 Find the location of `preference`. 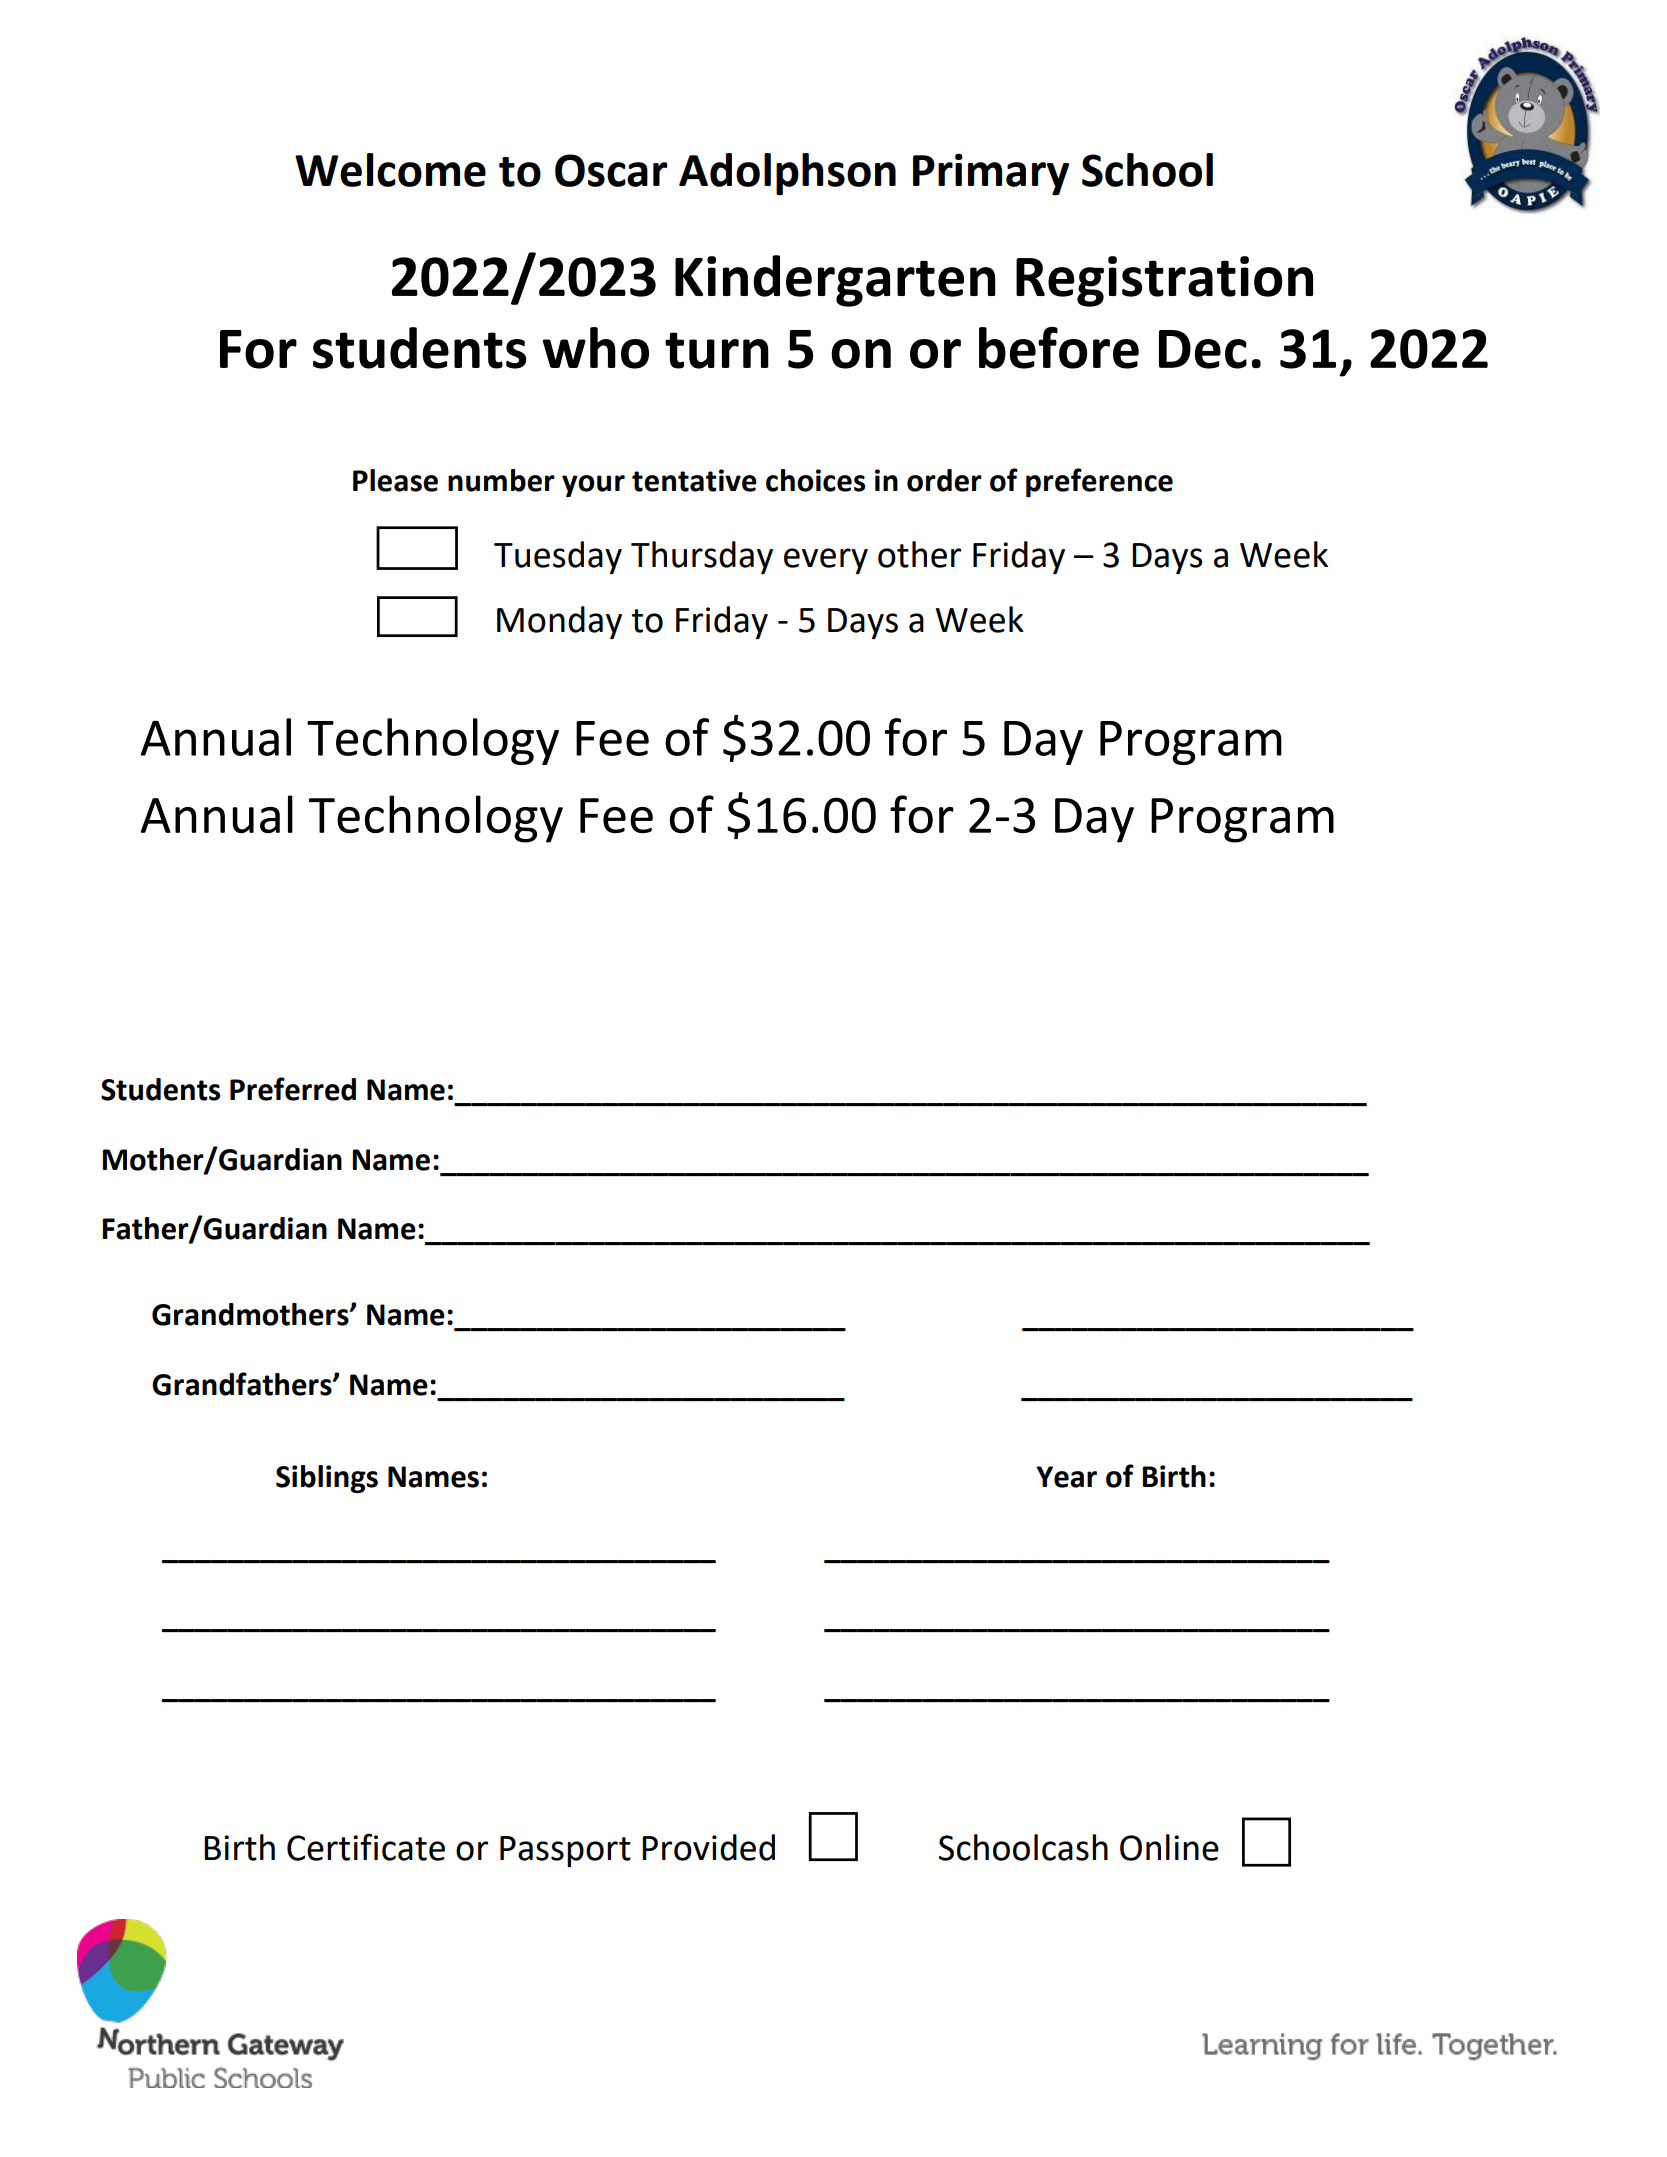

preference is located at coordinates (1099, 482).
